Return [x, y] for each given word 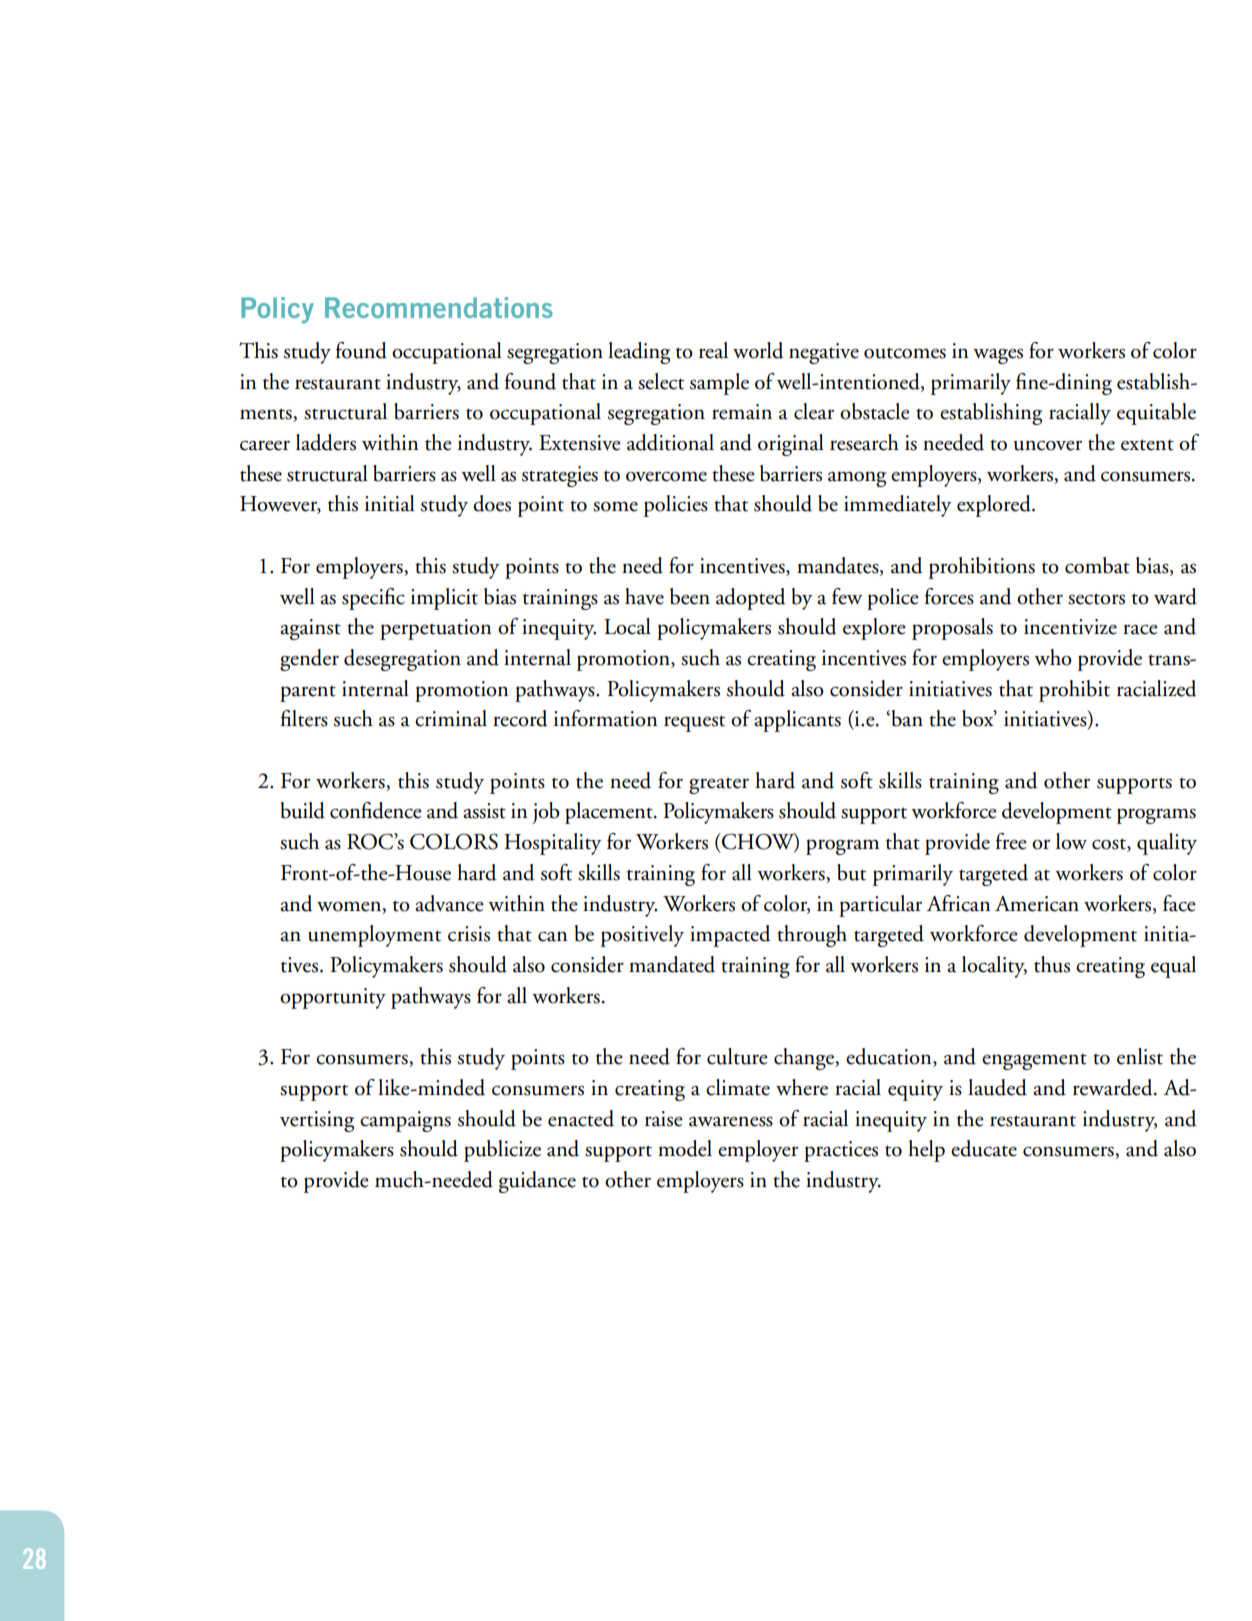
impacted [730, 936]
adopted [751, 599]
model [685, 1148]
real [713, 350]
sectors [1096, 599]
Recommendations [439, 307]
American [1037, 904]
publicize [502, 1151]
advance [449, 903]
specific [373, 599]
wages [998, 356]
